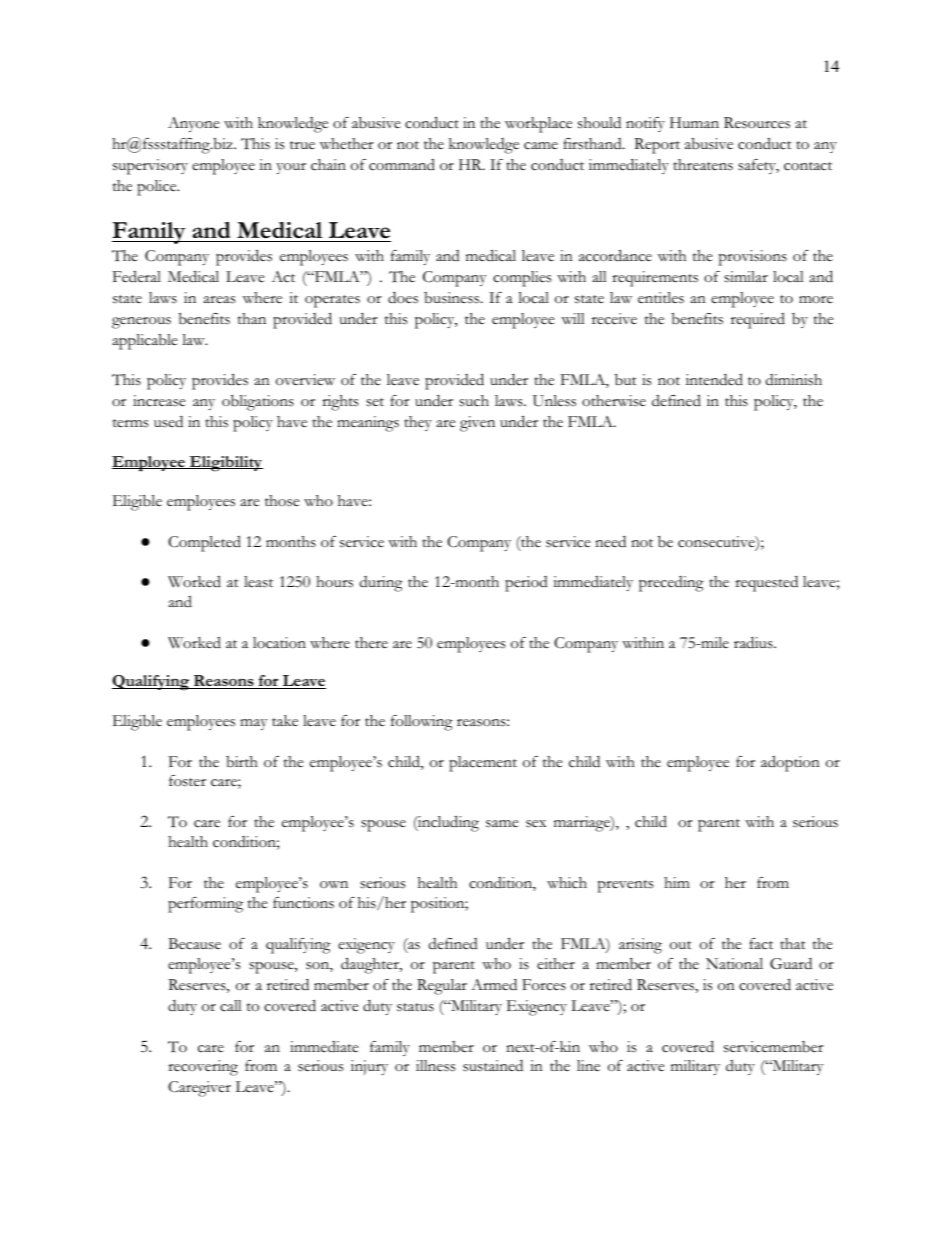 The height and width of the image is (1233, 952). I want to click on requested, so click(766, 584).
